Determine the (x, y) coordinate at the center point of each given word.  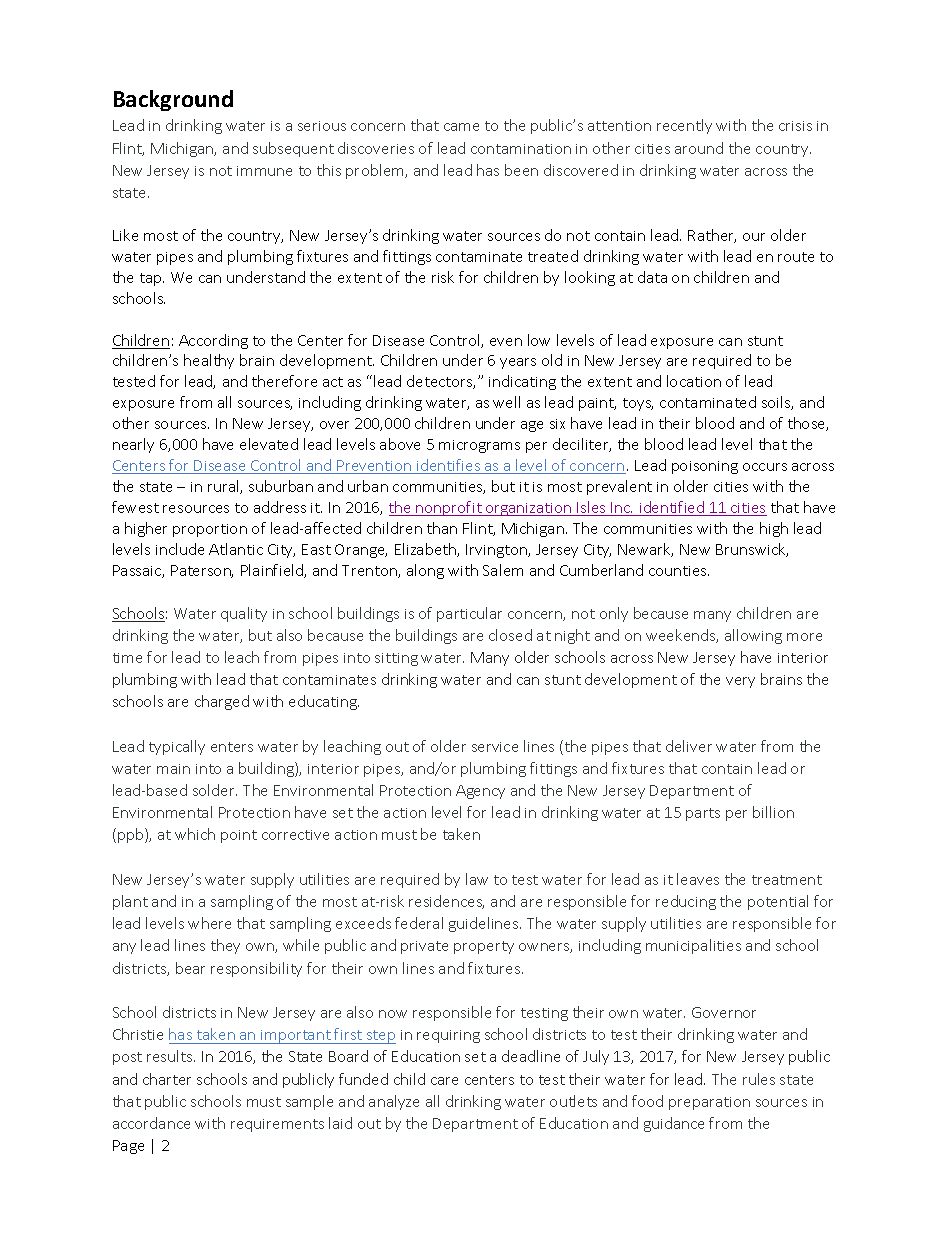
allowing (753, 636)
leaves (698, 879)
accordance (151, 1123)
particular (469, 614)
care (444, 1081)
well (506, 402)
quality (244, 614)
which (195, 834)
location (694, 381)
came (461, 127)
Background (173, 100)
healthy (209, 361)
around (699, 148)
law (477, 879)
